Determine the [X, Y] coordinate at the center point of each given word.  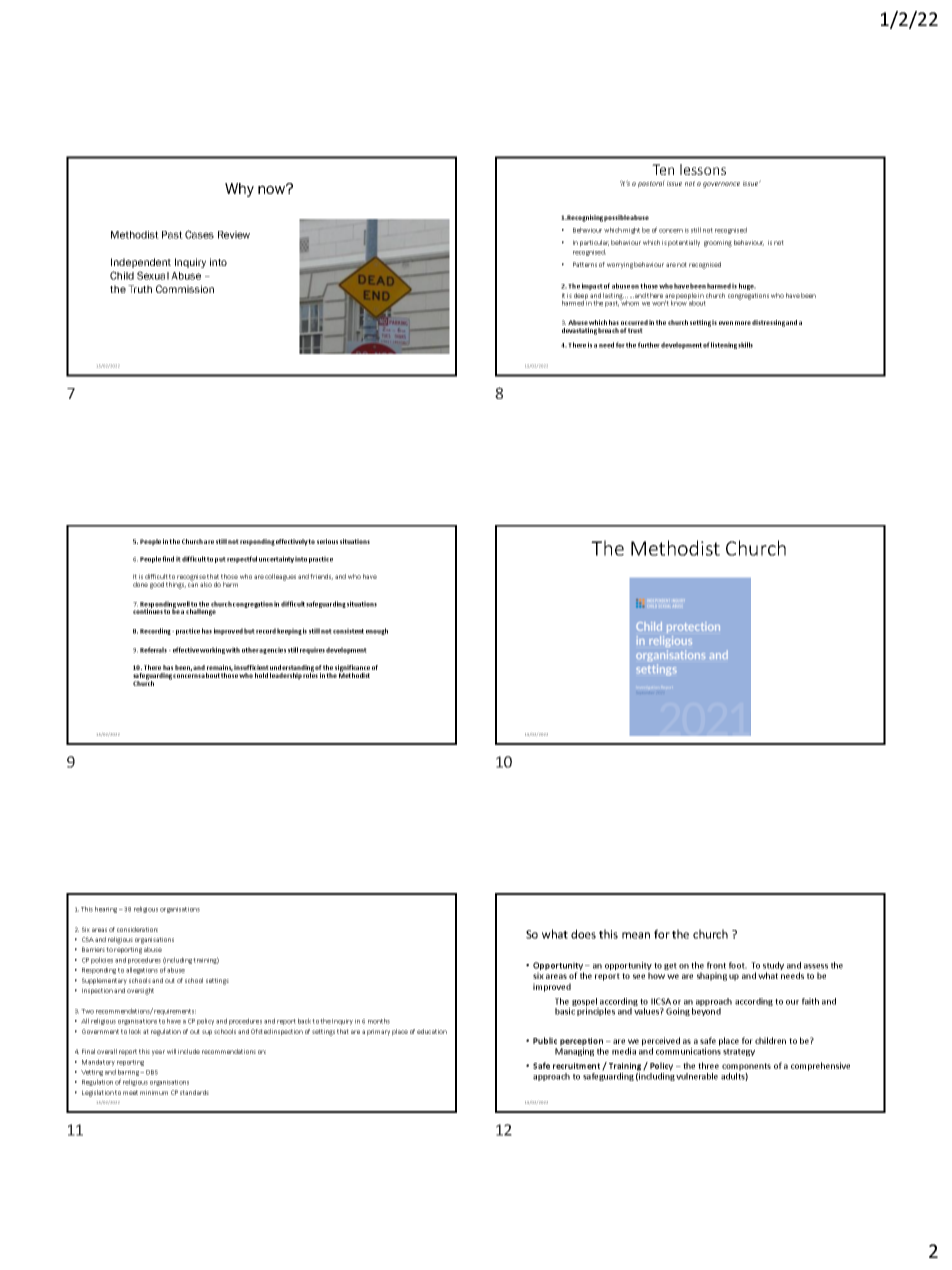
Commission [185, 289]
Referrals [155, 650]
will [171, 1051]
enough [377, 631]
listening [724, 345]
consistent [348, 631]
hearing [107, 909]
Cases [199, 234]
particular [594, 243]
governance [721, 185]
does [583, 934]
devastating [579, 331]
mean [636, 935]
